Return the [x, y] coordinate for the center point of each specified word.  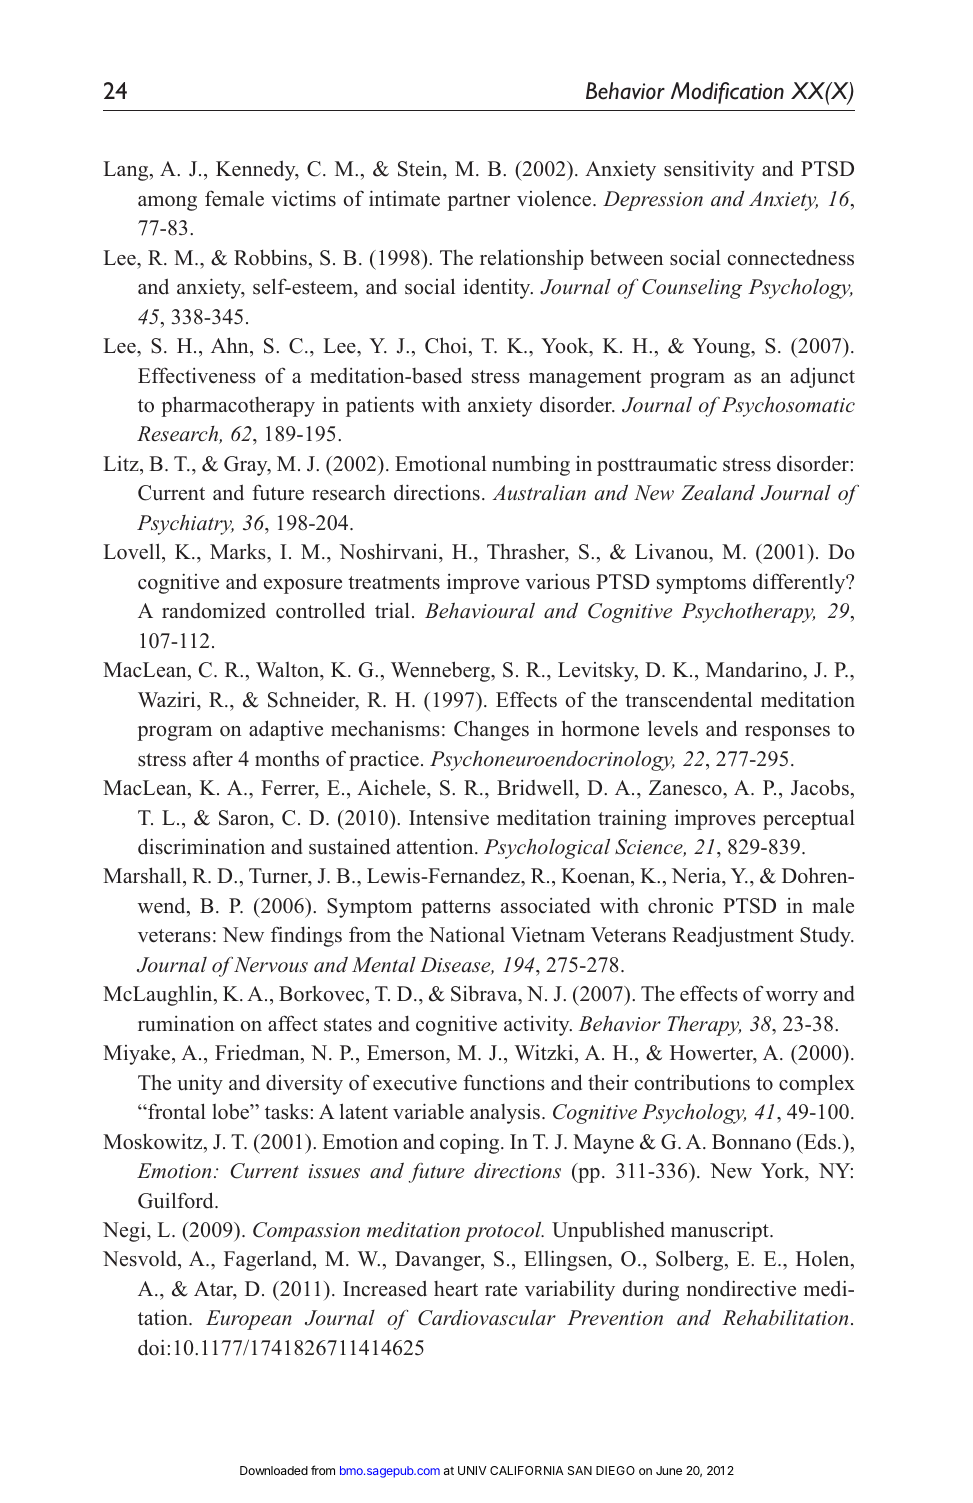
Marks [239, 553]
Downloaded [274, 1470]
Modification [727, 93]
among [167, 203]
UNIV [472, 1470]
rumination [186, 1023]
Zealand [718, 492]
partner [478, 202]
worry [792, 998]
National [467, 934]
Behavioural [480, 610]
